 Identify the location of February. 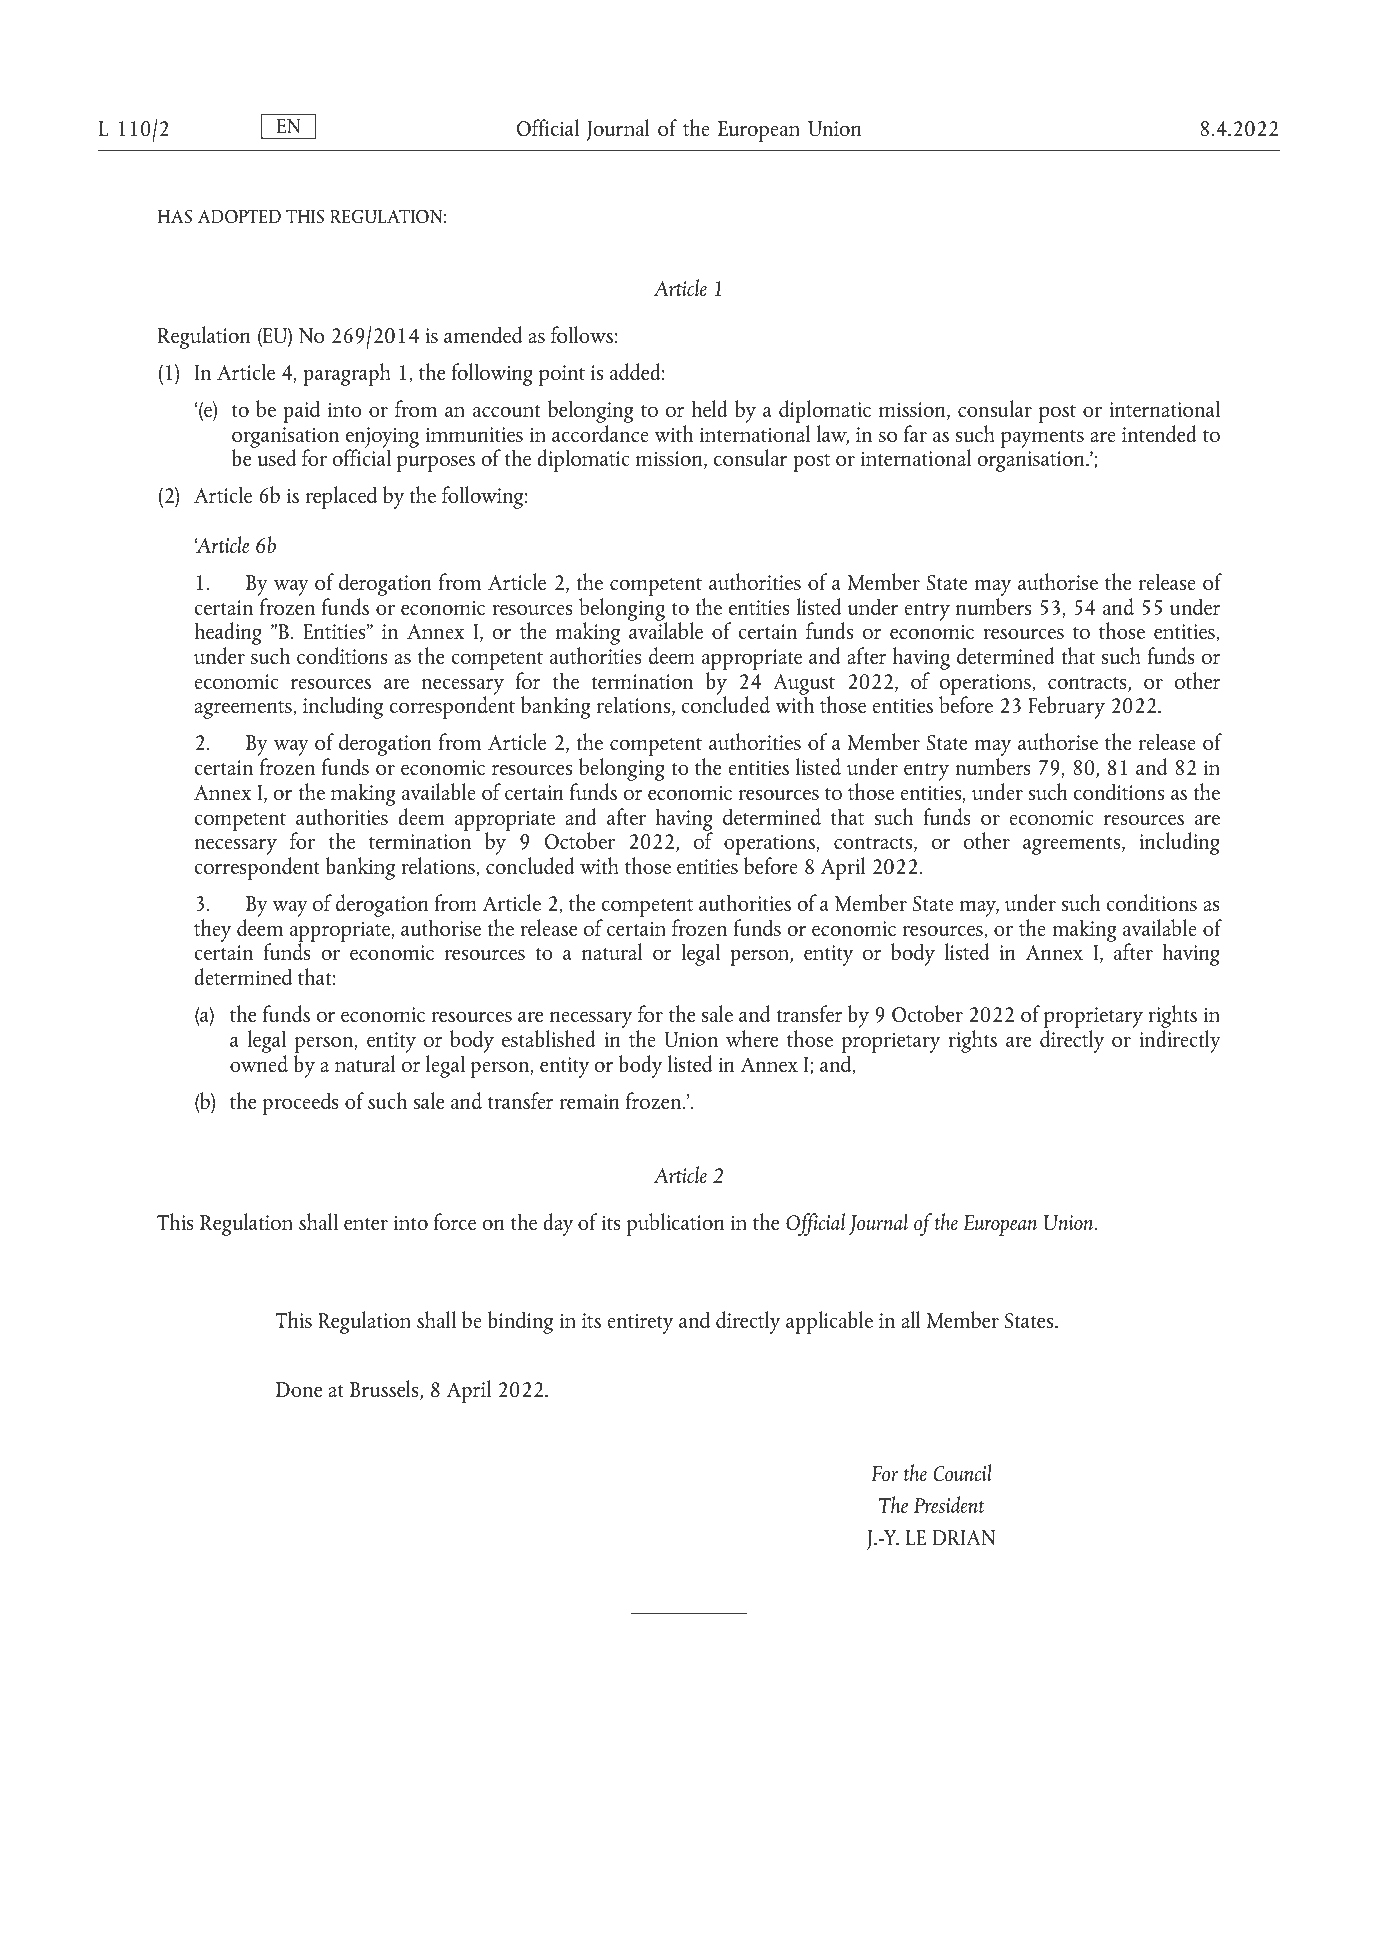
(1066, 707).
